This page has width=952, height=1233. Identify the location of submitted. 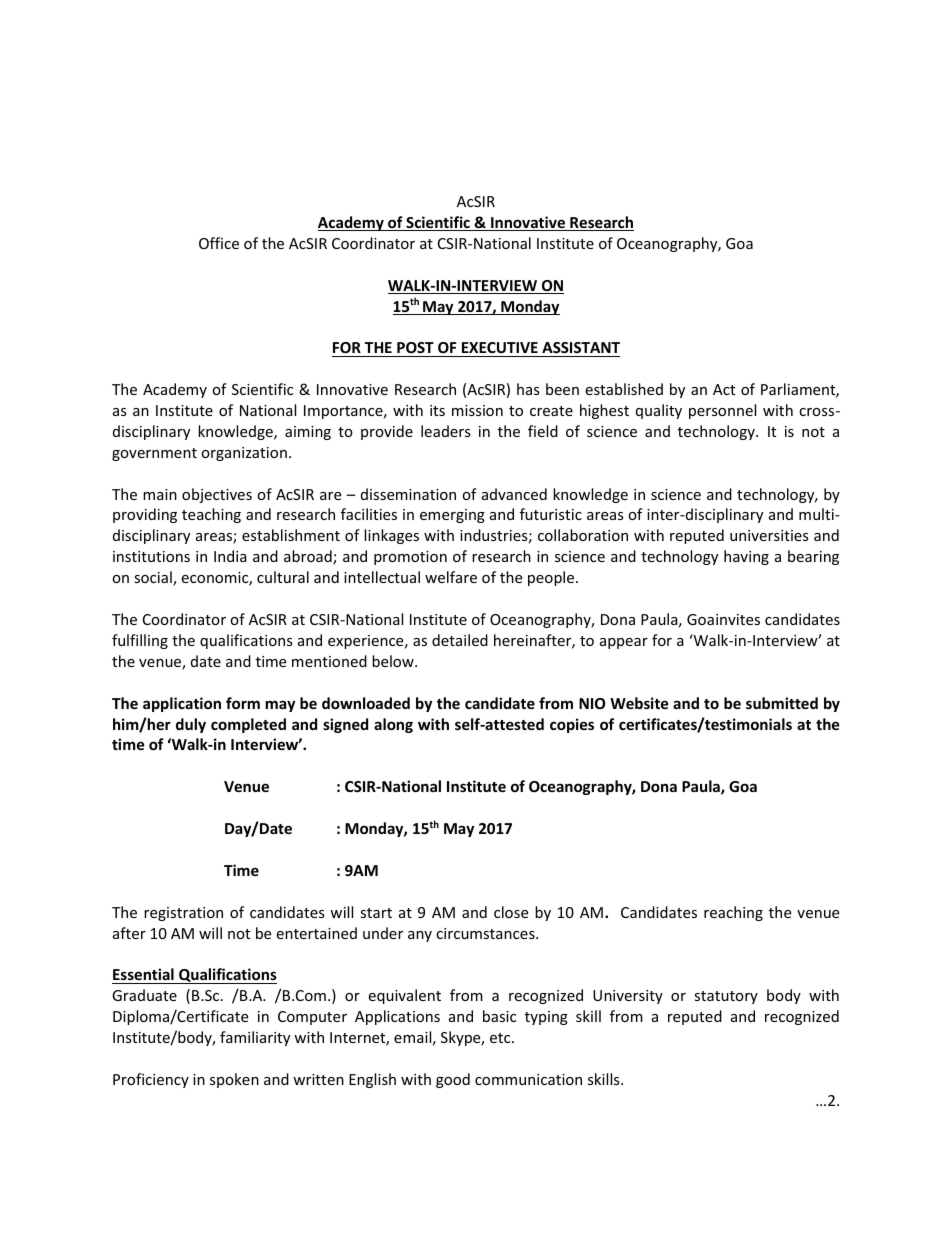
(782, 703).
